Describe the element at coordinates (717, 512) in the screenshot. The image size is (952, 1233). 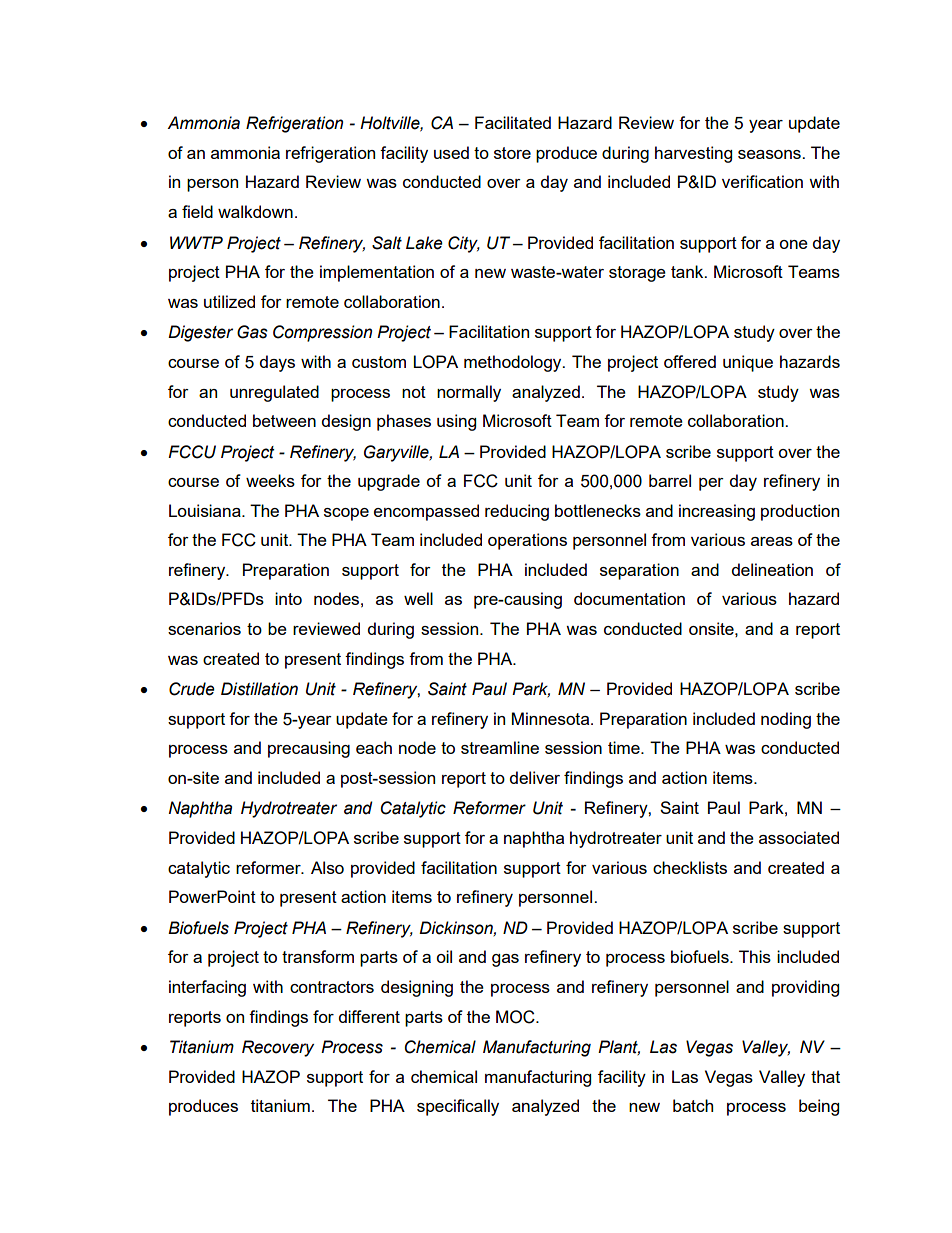
I see `increasing` at that location.
